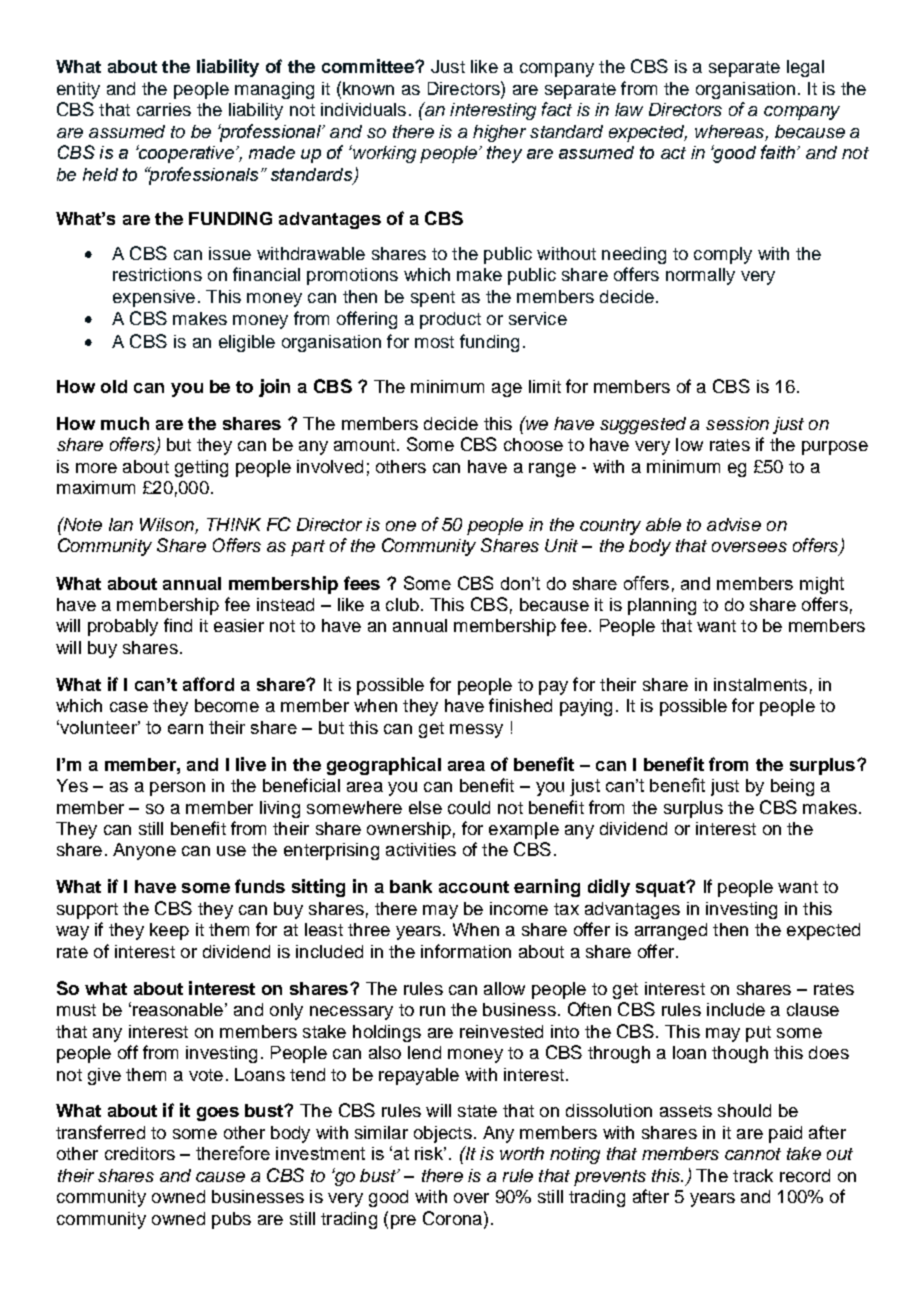  I want to click on being, so click(792, 787).
